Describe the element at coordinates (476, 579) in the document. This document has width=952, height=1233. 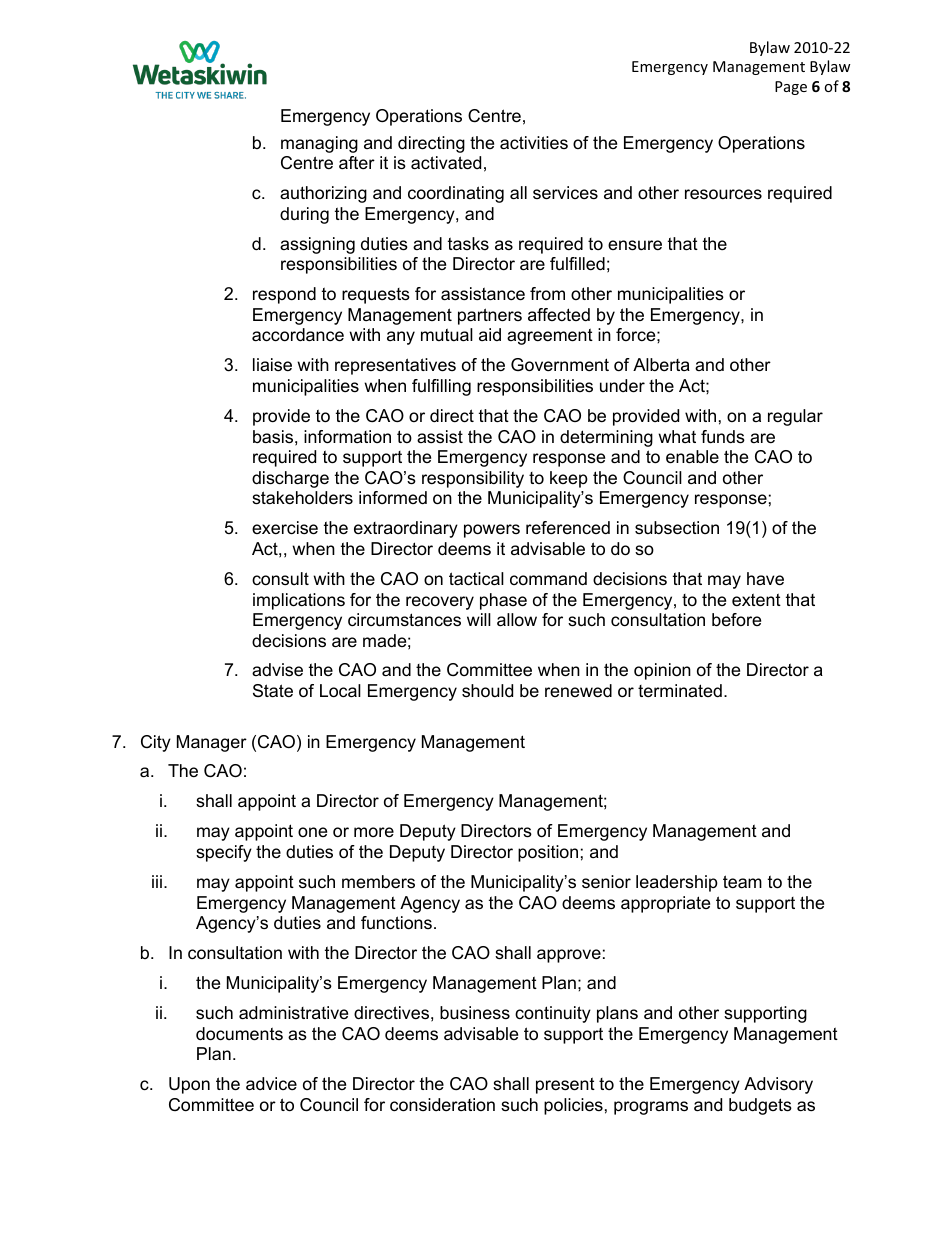
I see `tactical` at that location.
